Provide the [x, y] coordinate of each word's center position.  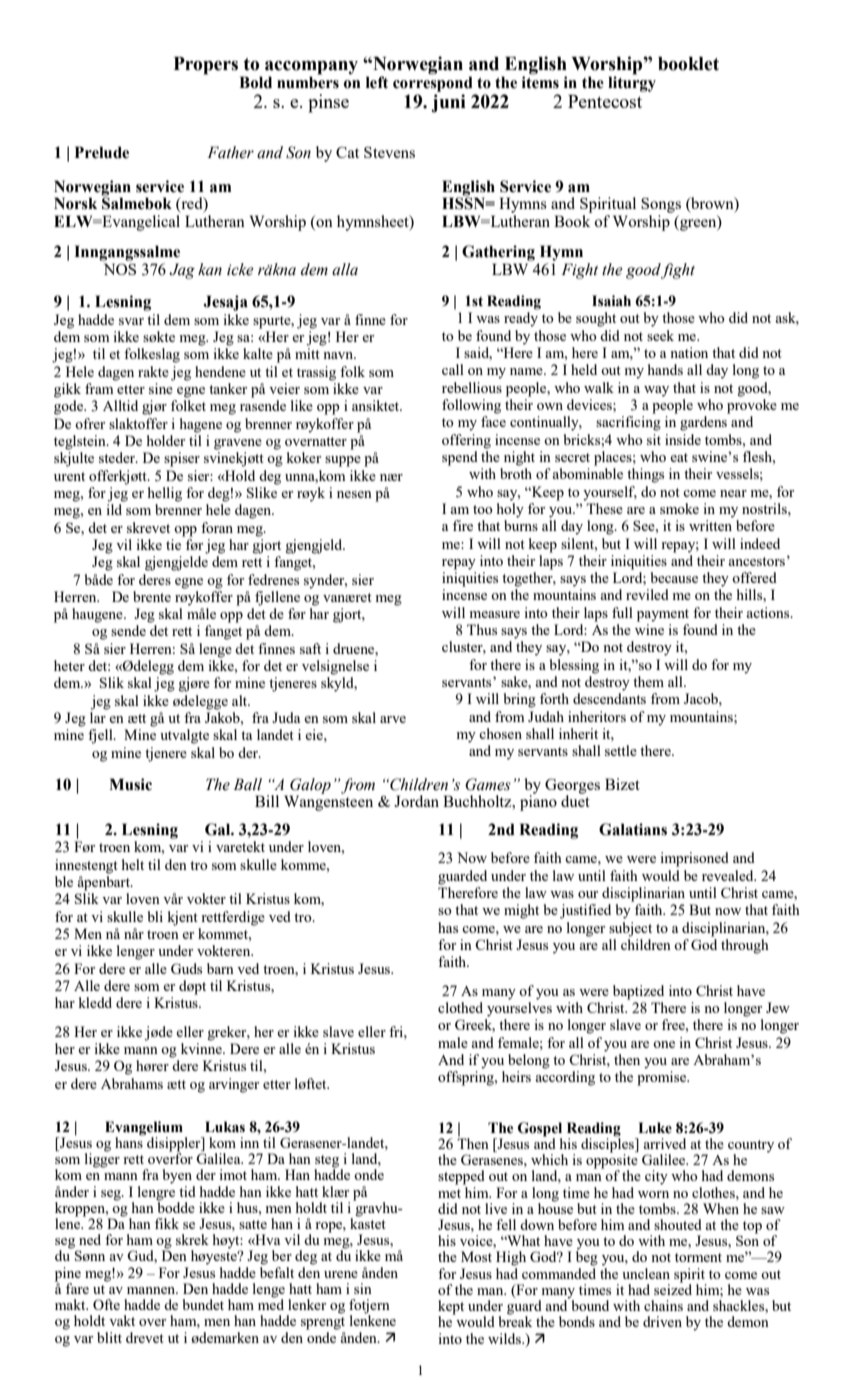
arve [393, 719]
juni [448, 103]
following [471, 406]
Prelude [102, 152]
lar [98, 717]
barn [220, 968]
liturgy [632, 83]
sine [161, 388]
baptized [638, 992]
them [648, 681]
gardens [703, 423]
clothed [460, 1007]
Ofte [106, 1304]
